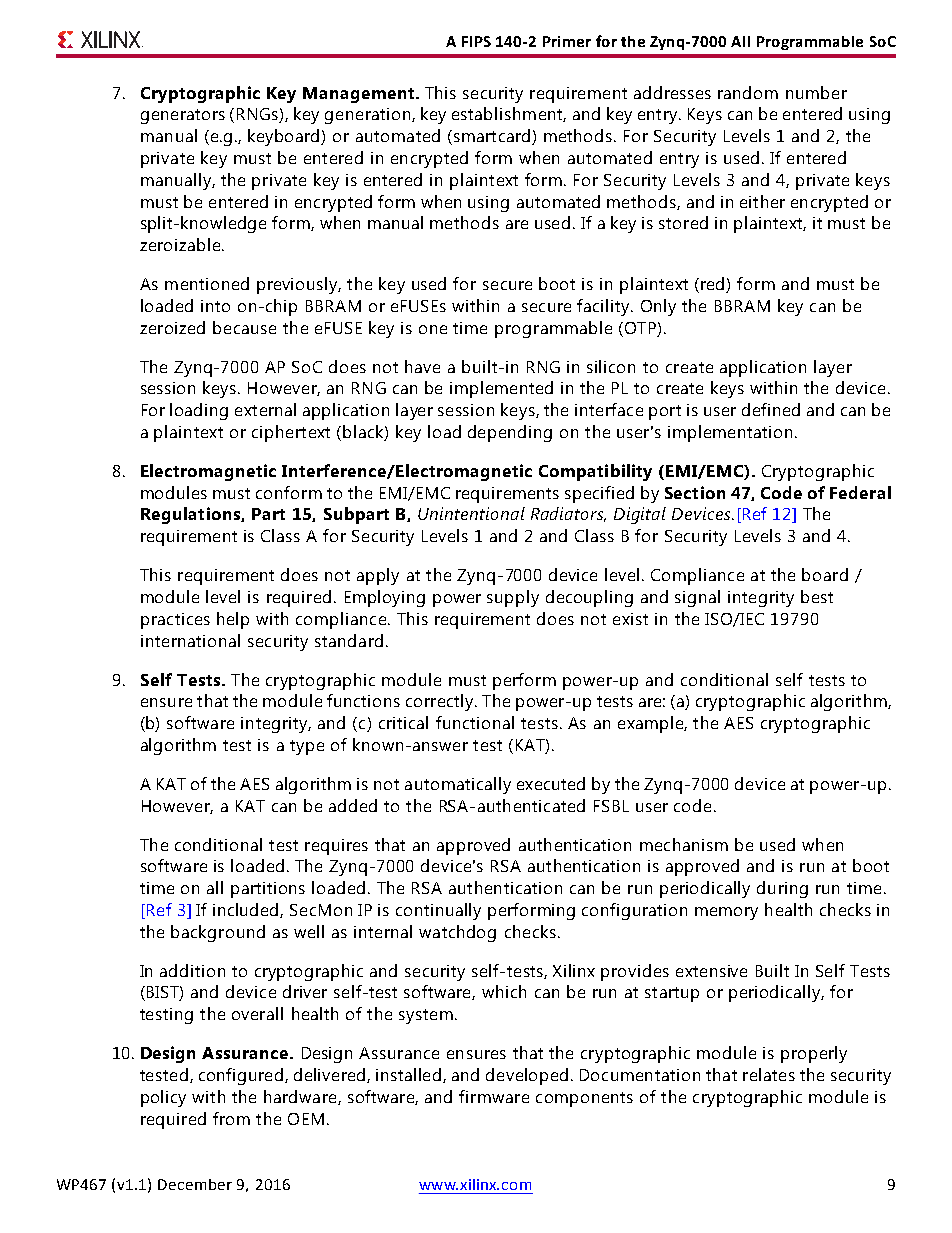 Image resolution: width=952 pixels, height=1233 pixels. What do you see at coordinates (307, 747) in the image?
I see `type` at bounding box center [307, 747].
